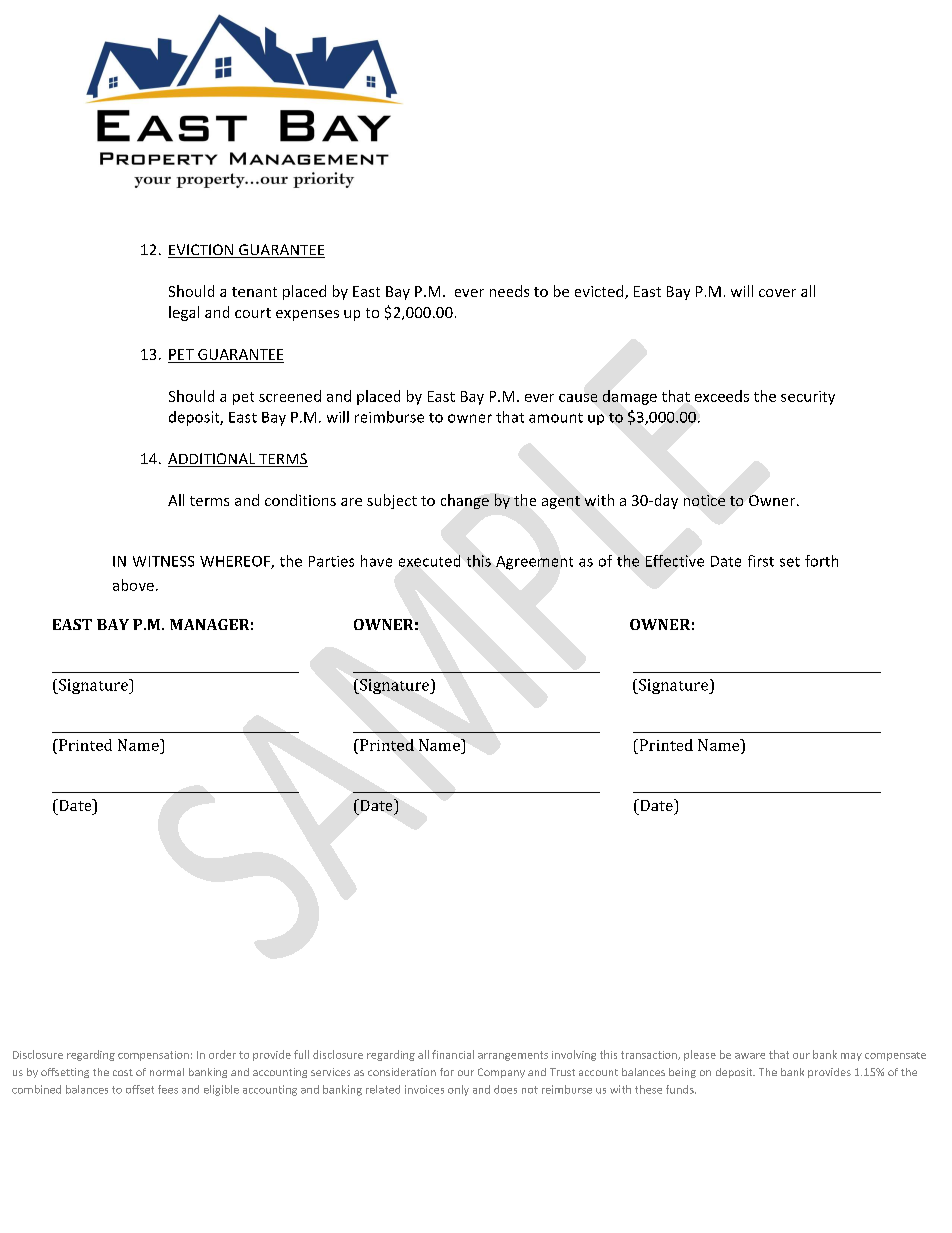 This screenshot has height=1233, width=952. Describe the element at coordinates (202, 251) in the screenshot. I see `EVICTION` at that location.
